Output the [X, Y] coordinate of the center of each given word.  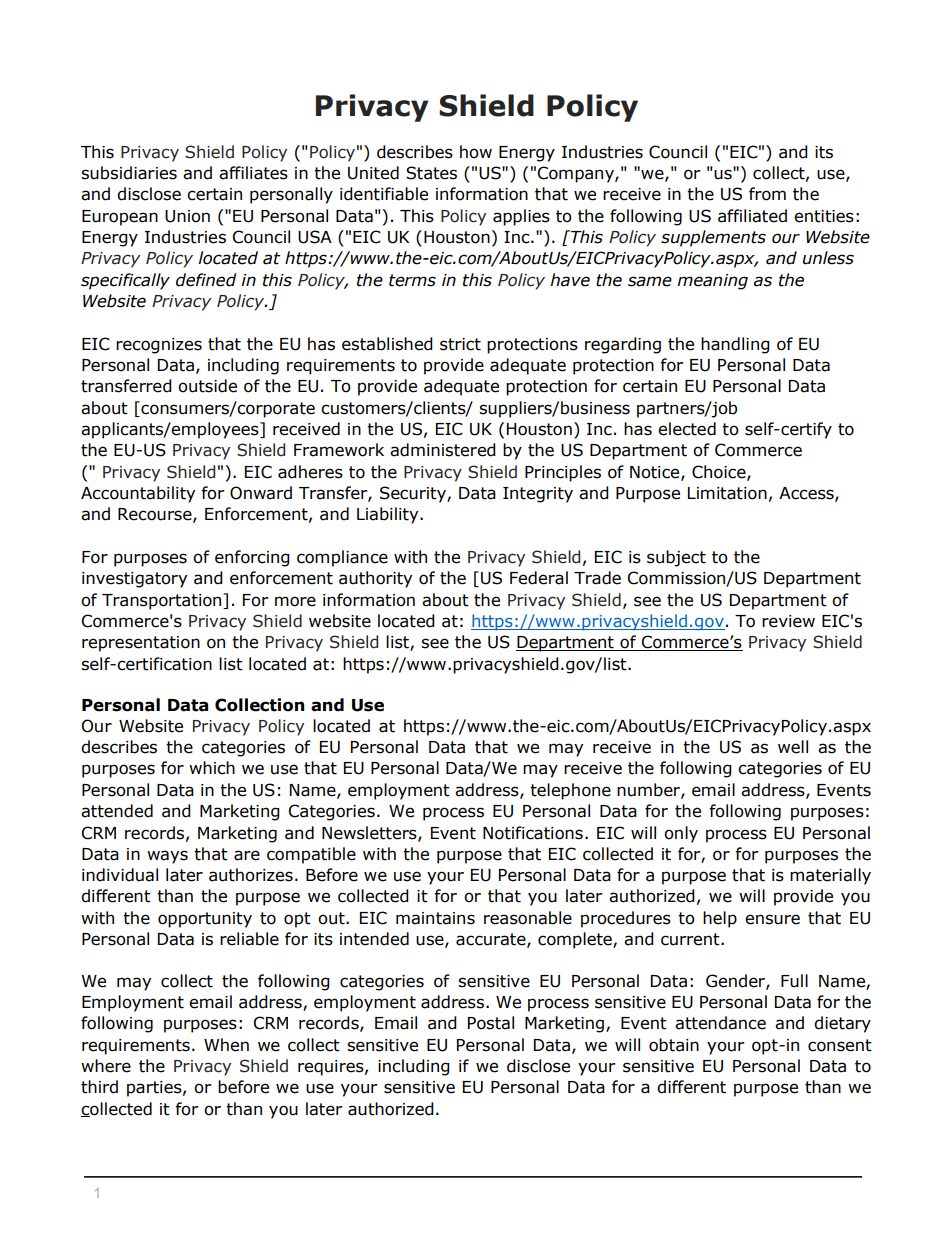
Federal [539, 578]
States [431, 173]
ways [167, 857]
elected [687, 429]
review [788, 621]
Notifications [533, 833]
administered [443, 450]
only [681, 834]
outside [207, 386]
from [767, 194]
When [226, 1045]
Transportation [163, 601]
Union [187, 216]
